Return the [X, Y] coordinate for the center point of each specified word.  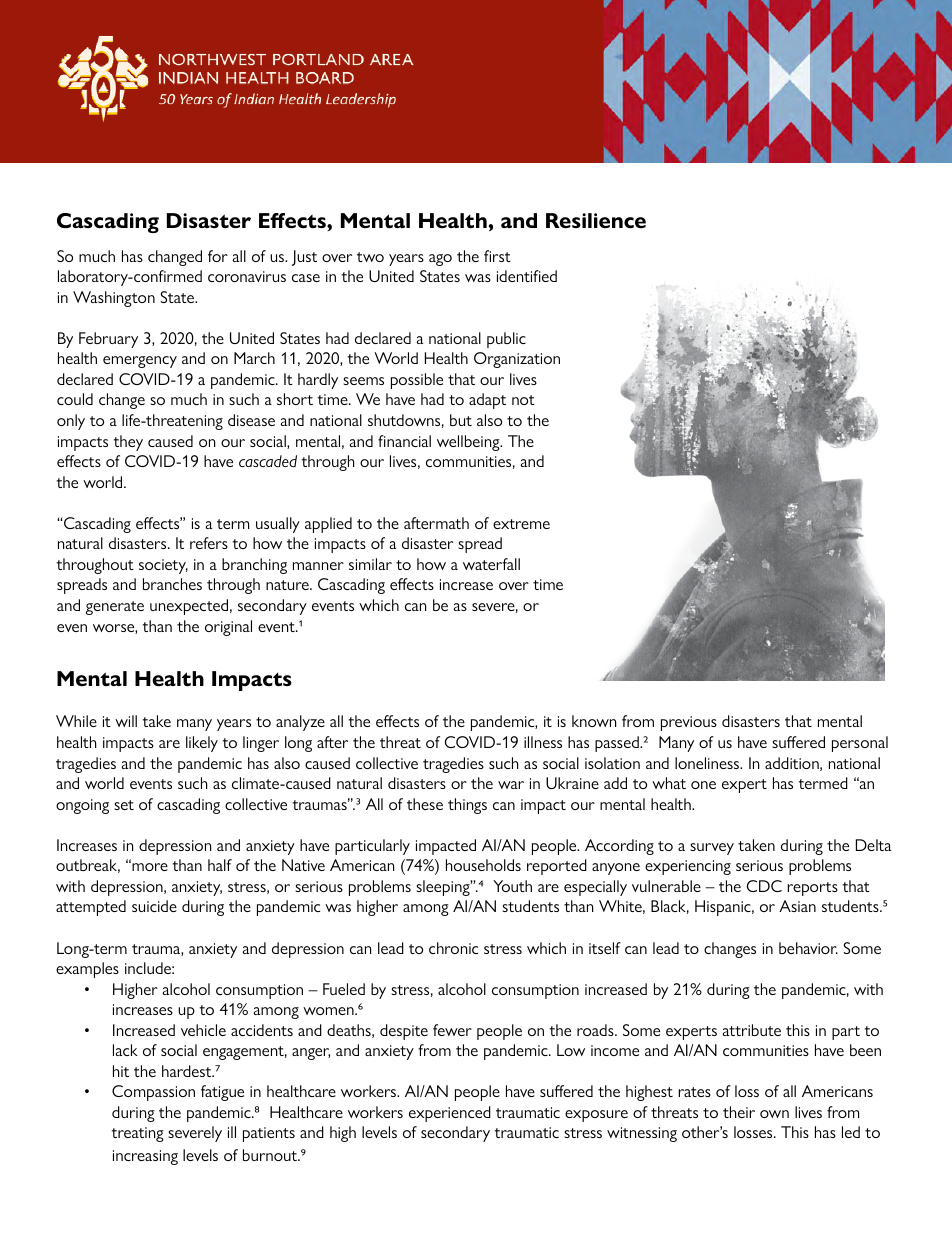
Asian [797, 906]
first [497, 256]
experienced [450, 1114]
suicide [154, 906]
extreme [521, 524]
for [218, 256]
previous [689, 723]
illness [543, 742]
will [126, 721]
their [739, 1112]
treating [137, 1134]
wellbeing [469, 443]
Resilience [596, 220]
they [128, 443]
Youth [512, 886]
